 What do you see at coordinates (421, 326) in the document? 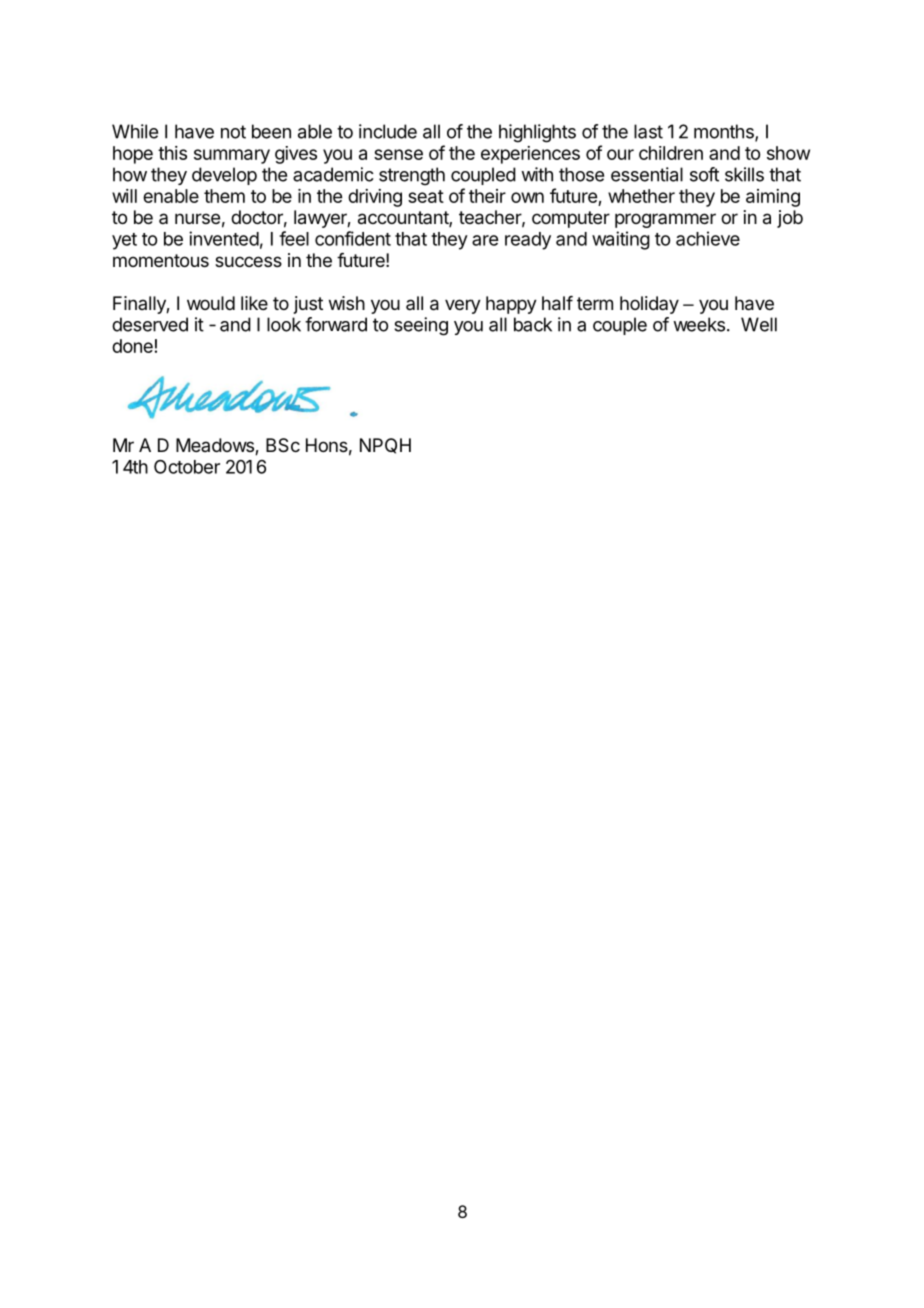
I see `seeing` at bounding box center [421, 326].
